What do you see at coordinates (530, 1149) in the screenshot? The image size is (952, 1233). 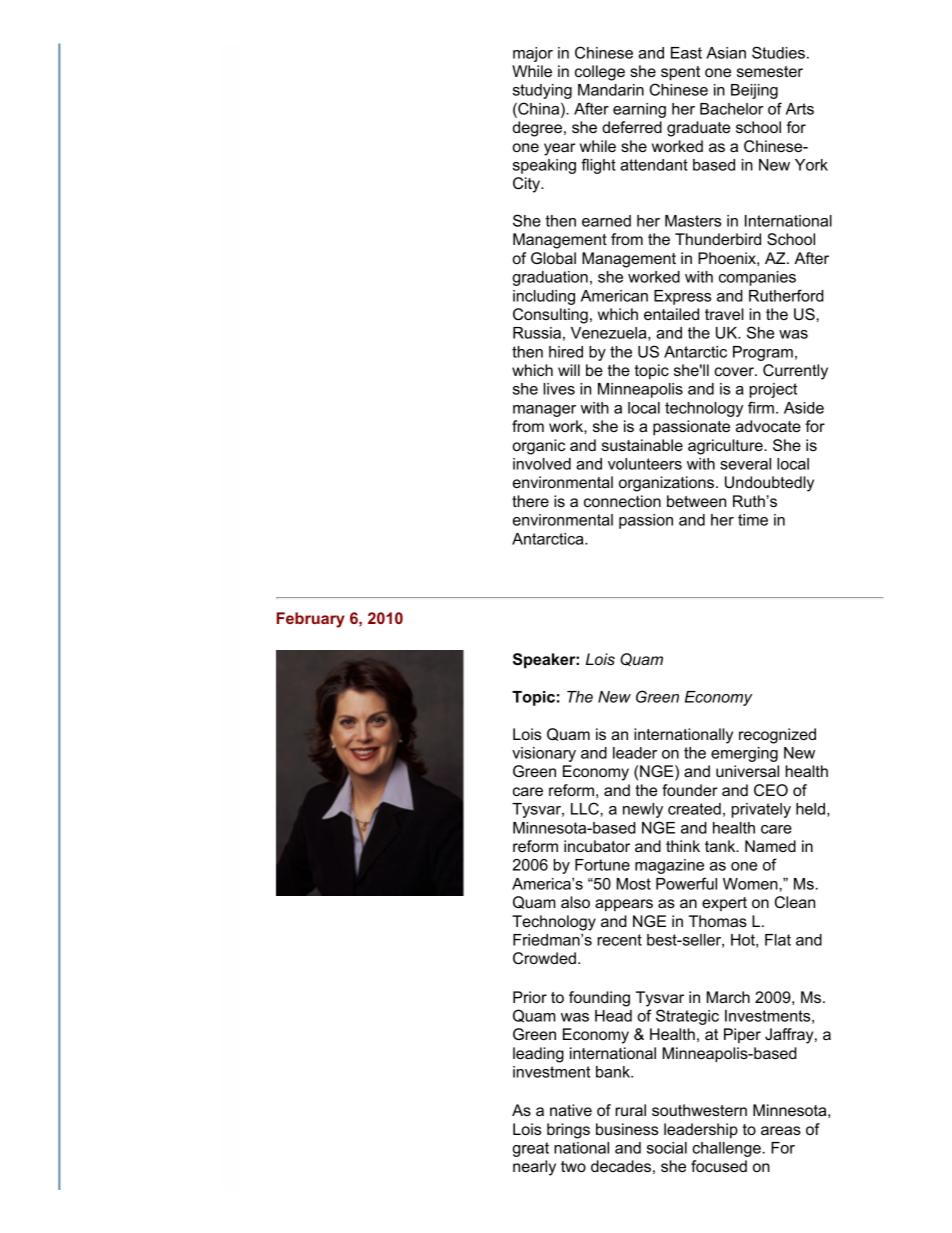 I see `great` at bounding box center [530, 1149].
